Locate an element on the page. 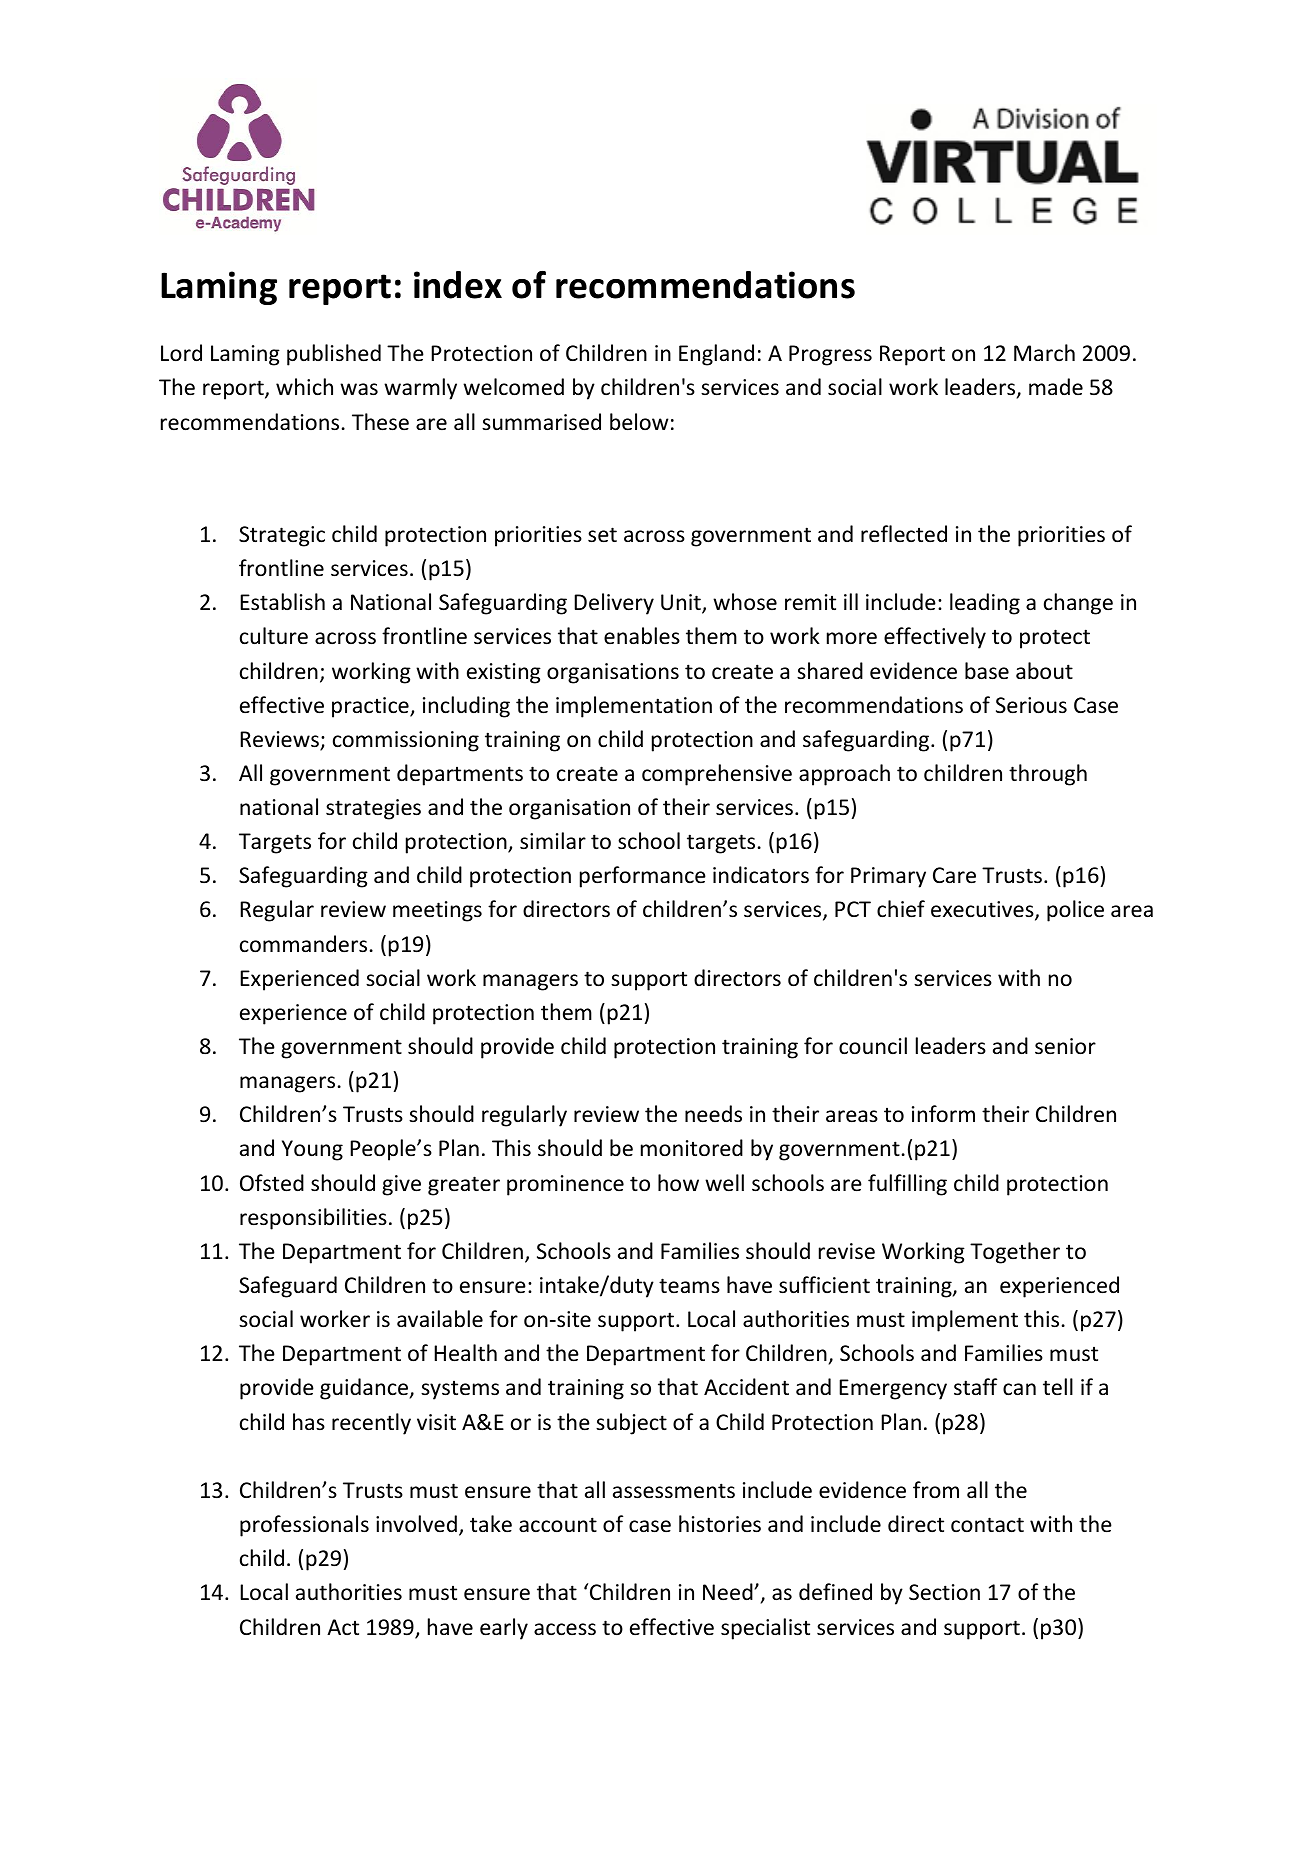 The width and height of the image is (1316, 1861). performance is located at coordinates (643, 877).
